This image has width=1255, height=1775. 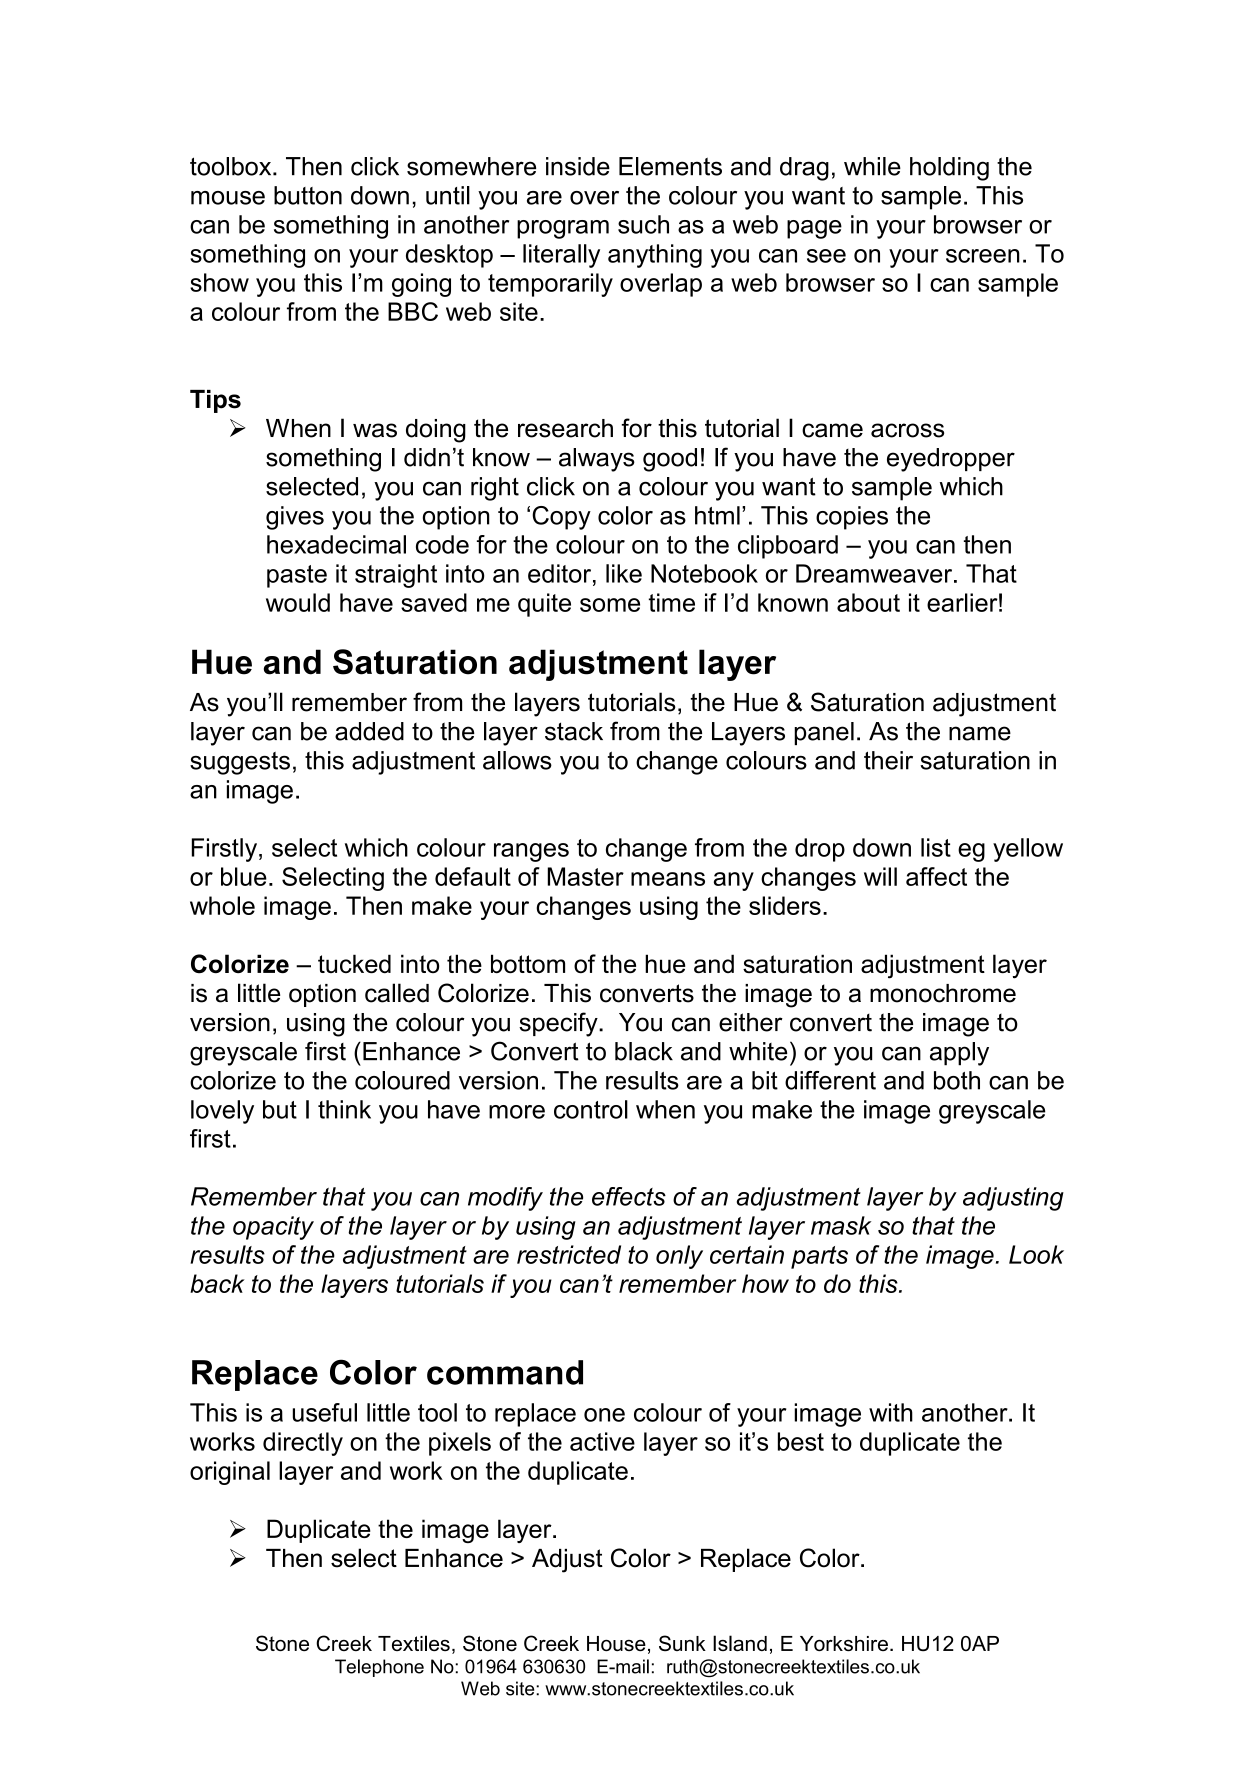 What do you see at coordinates (875, 573) in the image?
I see `Dreamweaver` at bounding box center [875, 573].
